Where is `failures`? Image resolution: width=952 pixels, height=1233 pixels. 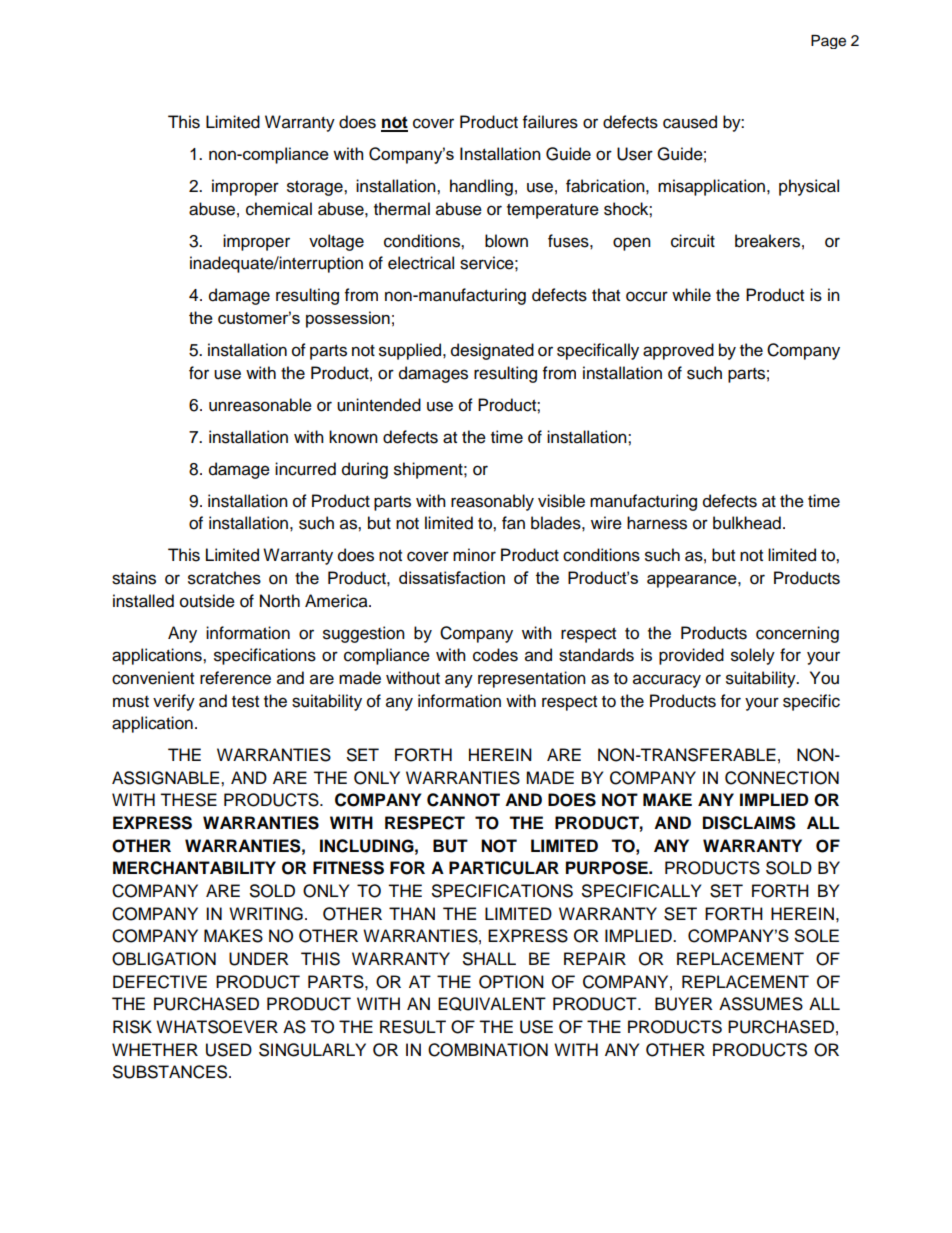
failures is located at coordinates (550, 122).
